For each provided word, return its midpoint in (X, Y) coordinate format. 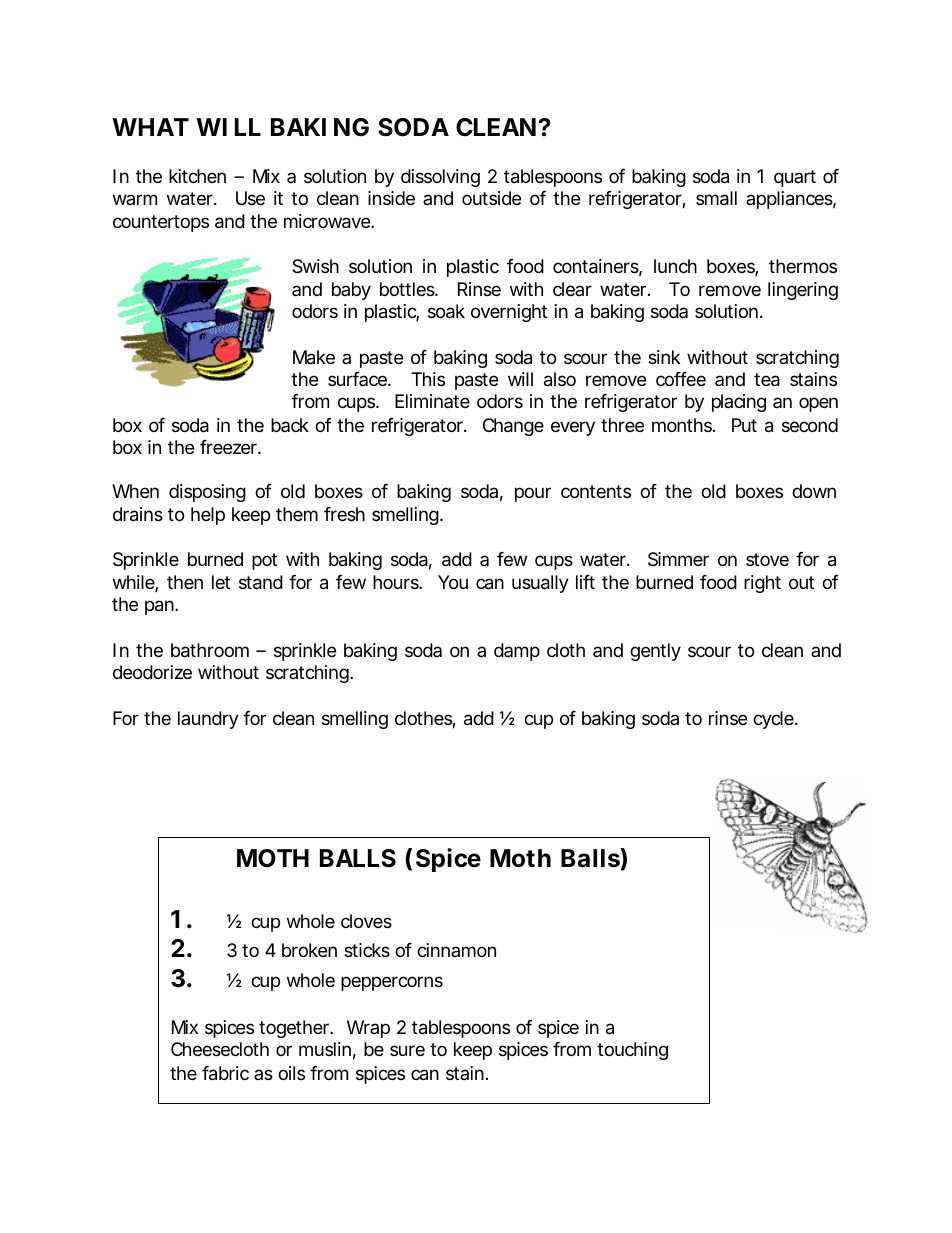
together (296, 1029)
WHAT (150, 127)
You (453, 582)
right (762, 584)
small (716, 198)
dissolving (440, 178)
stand (261, 582)
